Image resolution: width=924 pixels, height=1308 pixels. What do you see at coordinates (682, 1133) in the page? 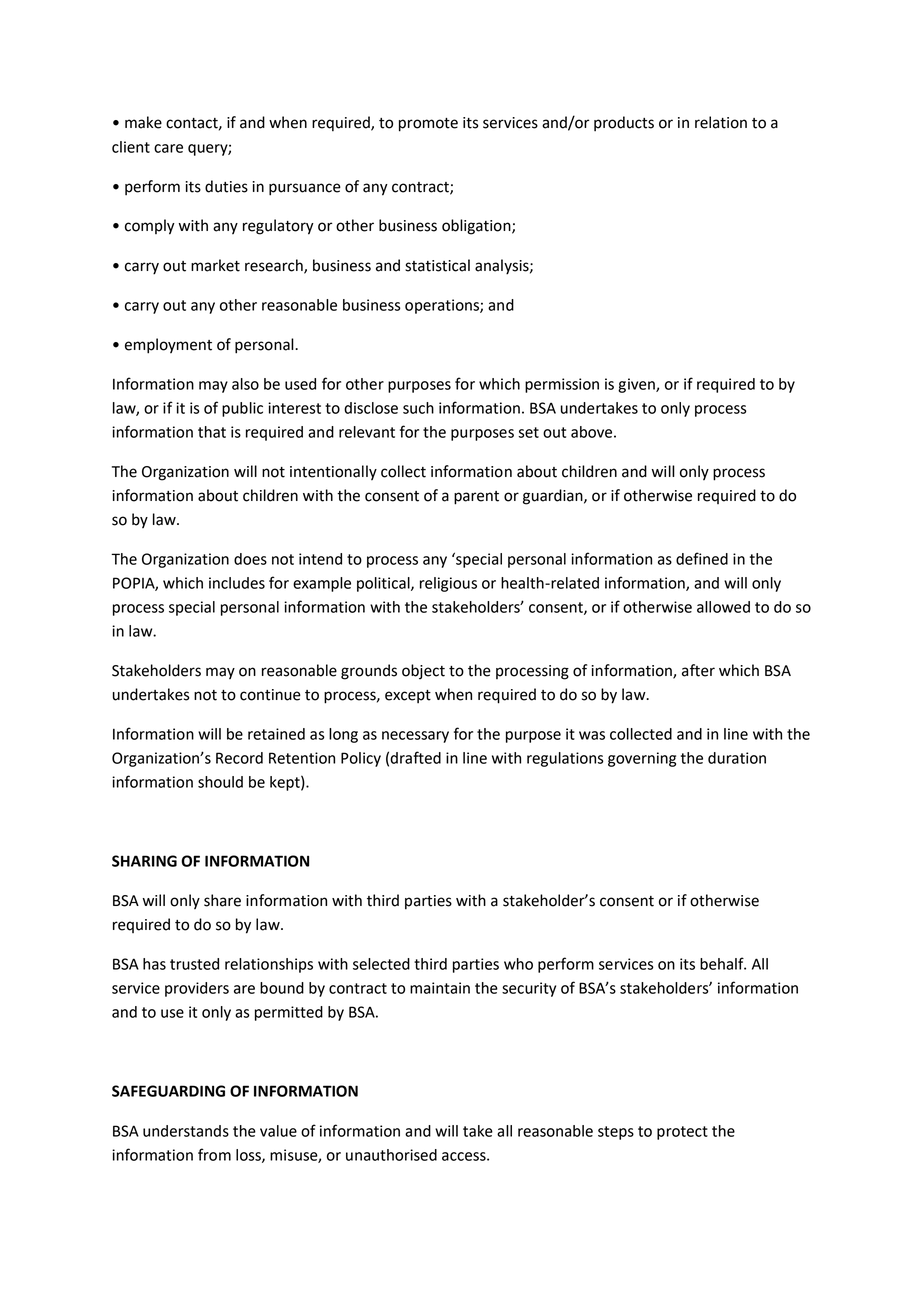
I see `protect` at bounding box center [682, 1133].
